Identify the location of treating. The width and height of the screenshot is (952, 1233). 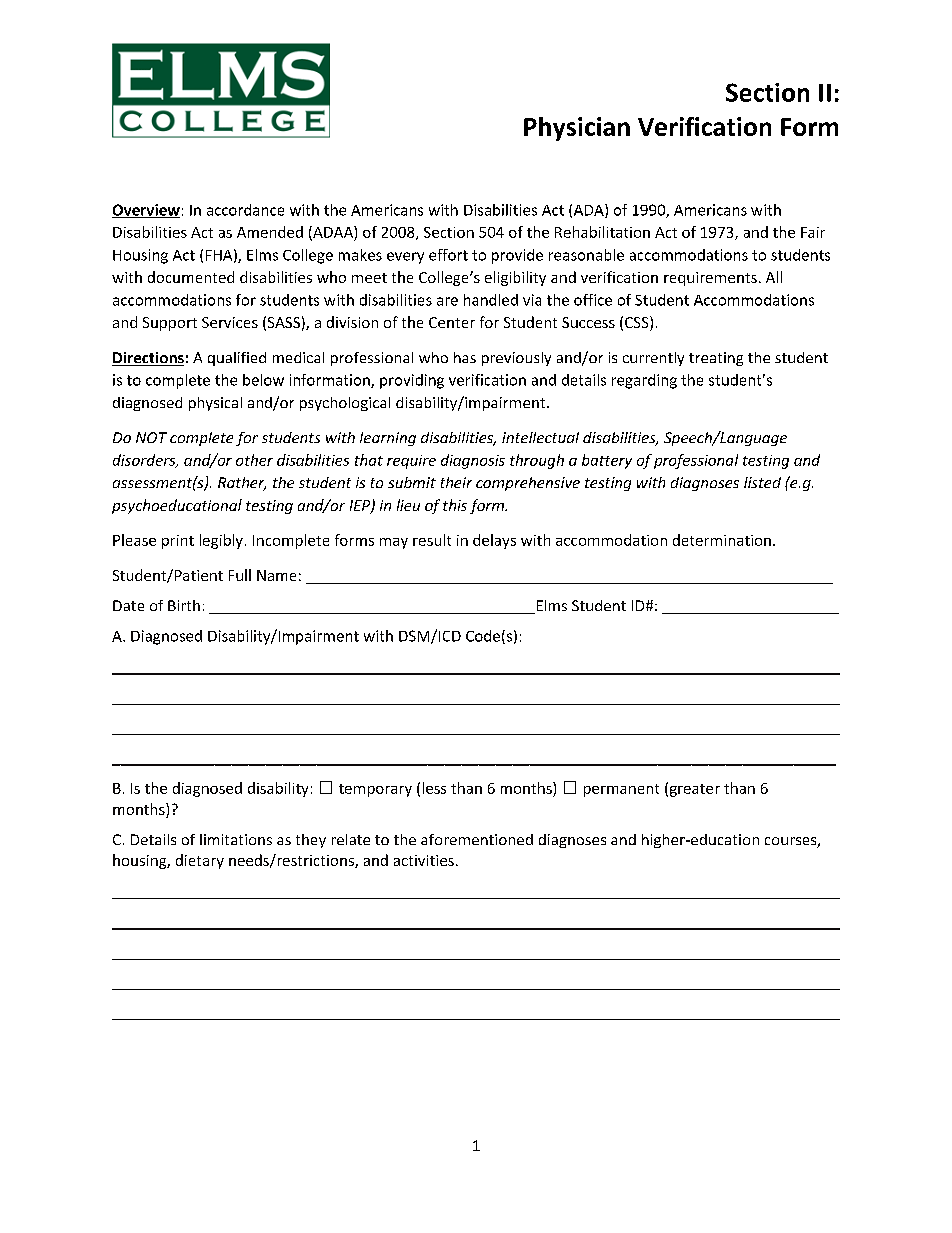
(716, 359).
